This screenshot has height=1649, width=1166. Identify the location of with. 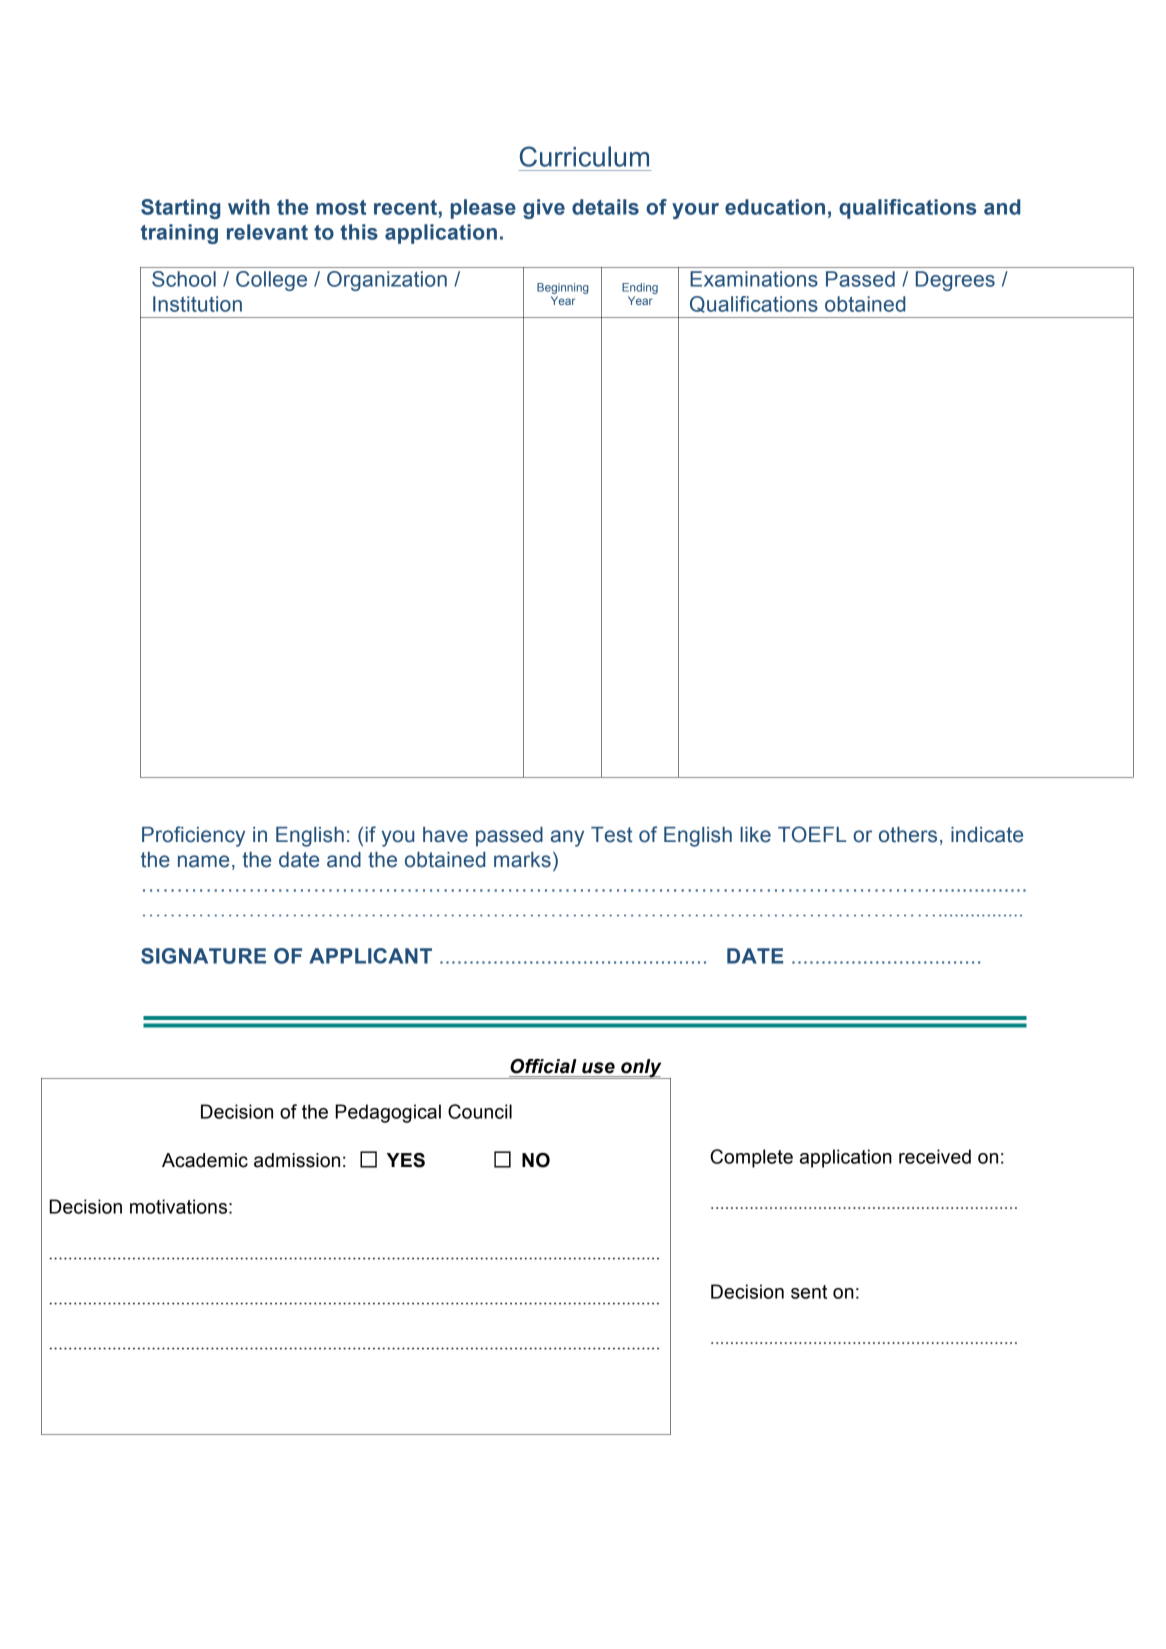
(249, 207).
